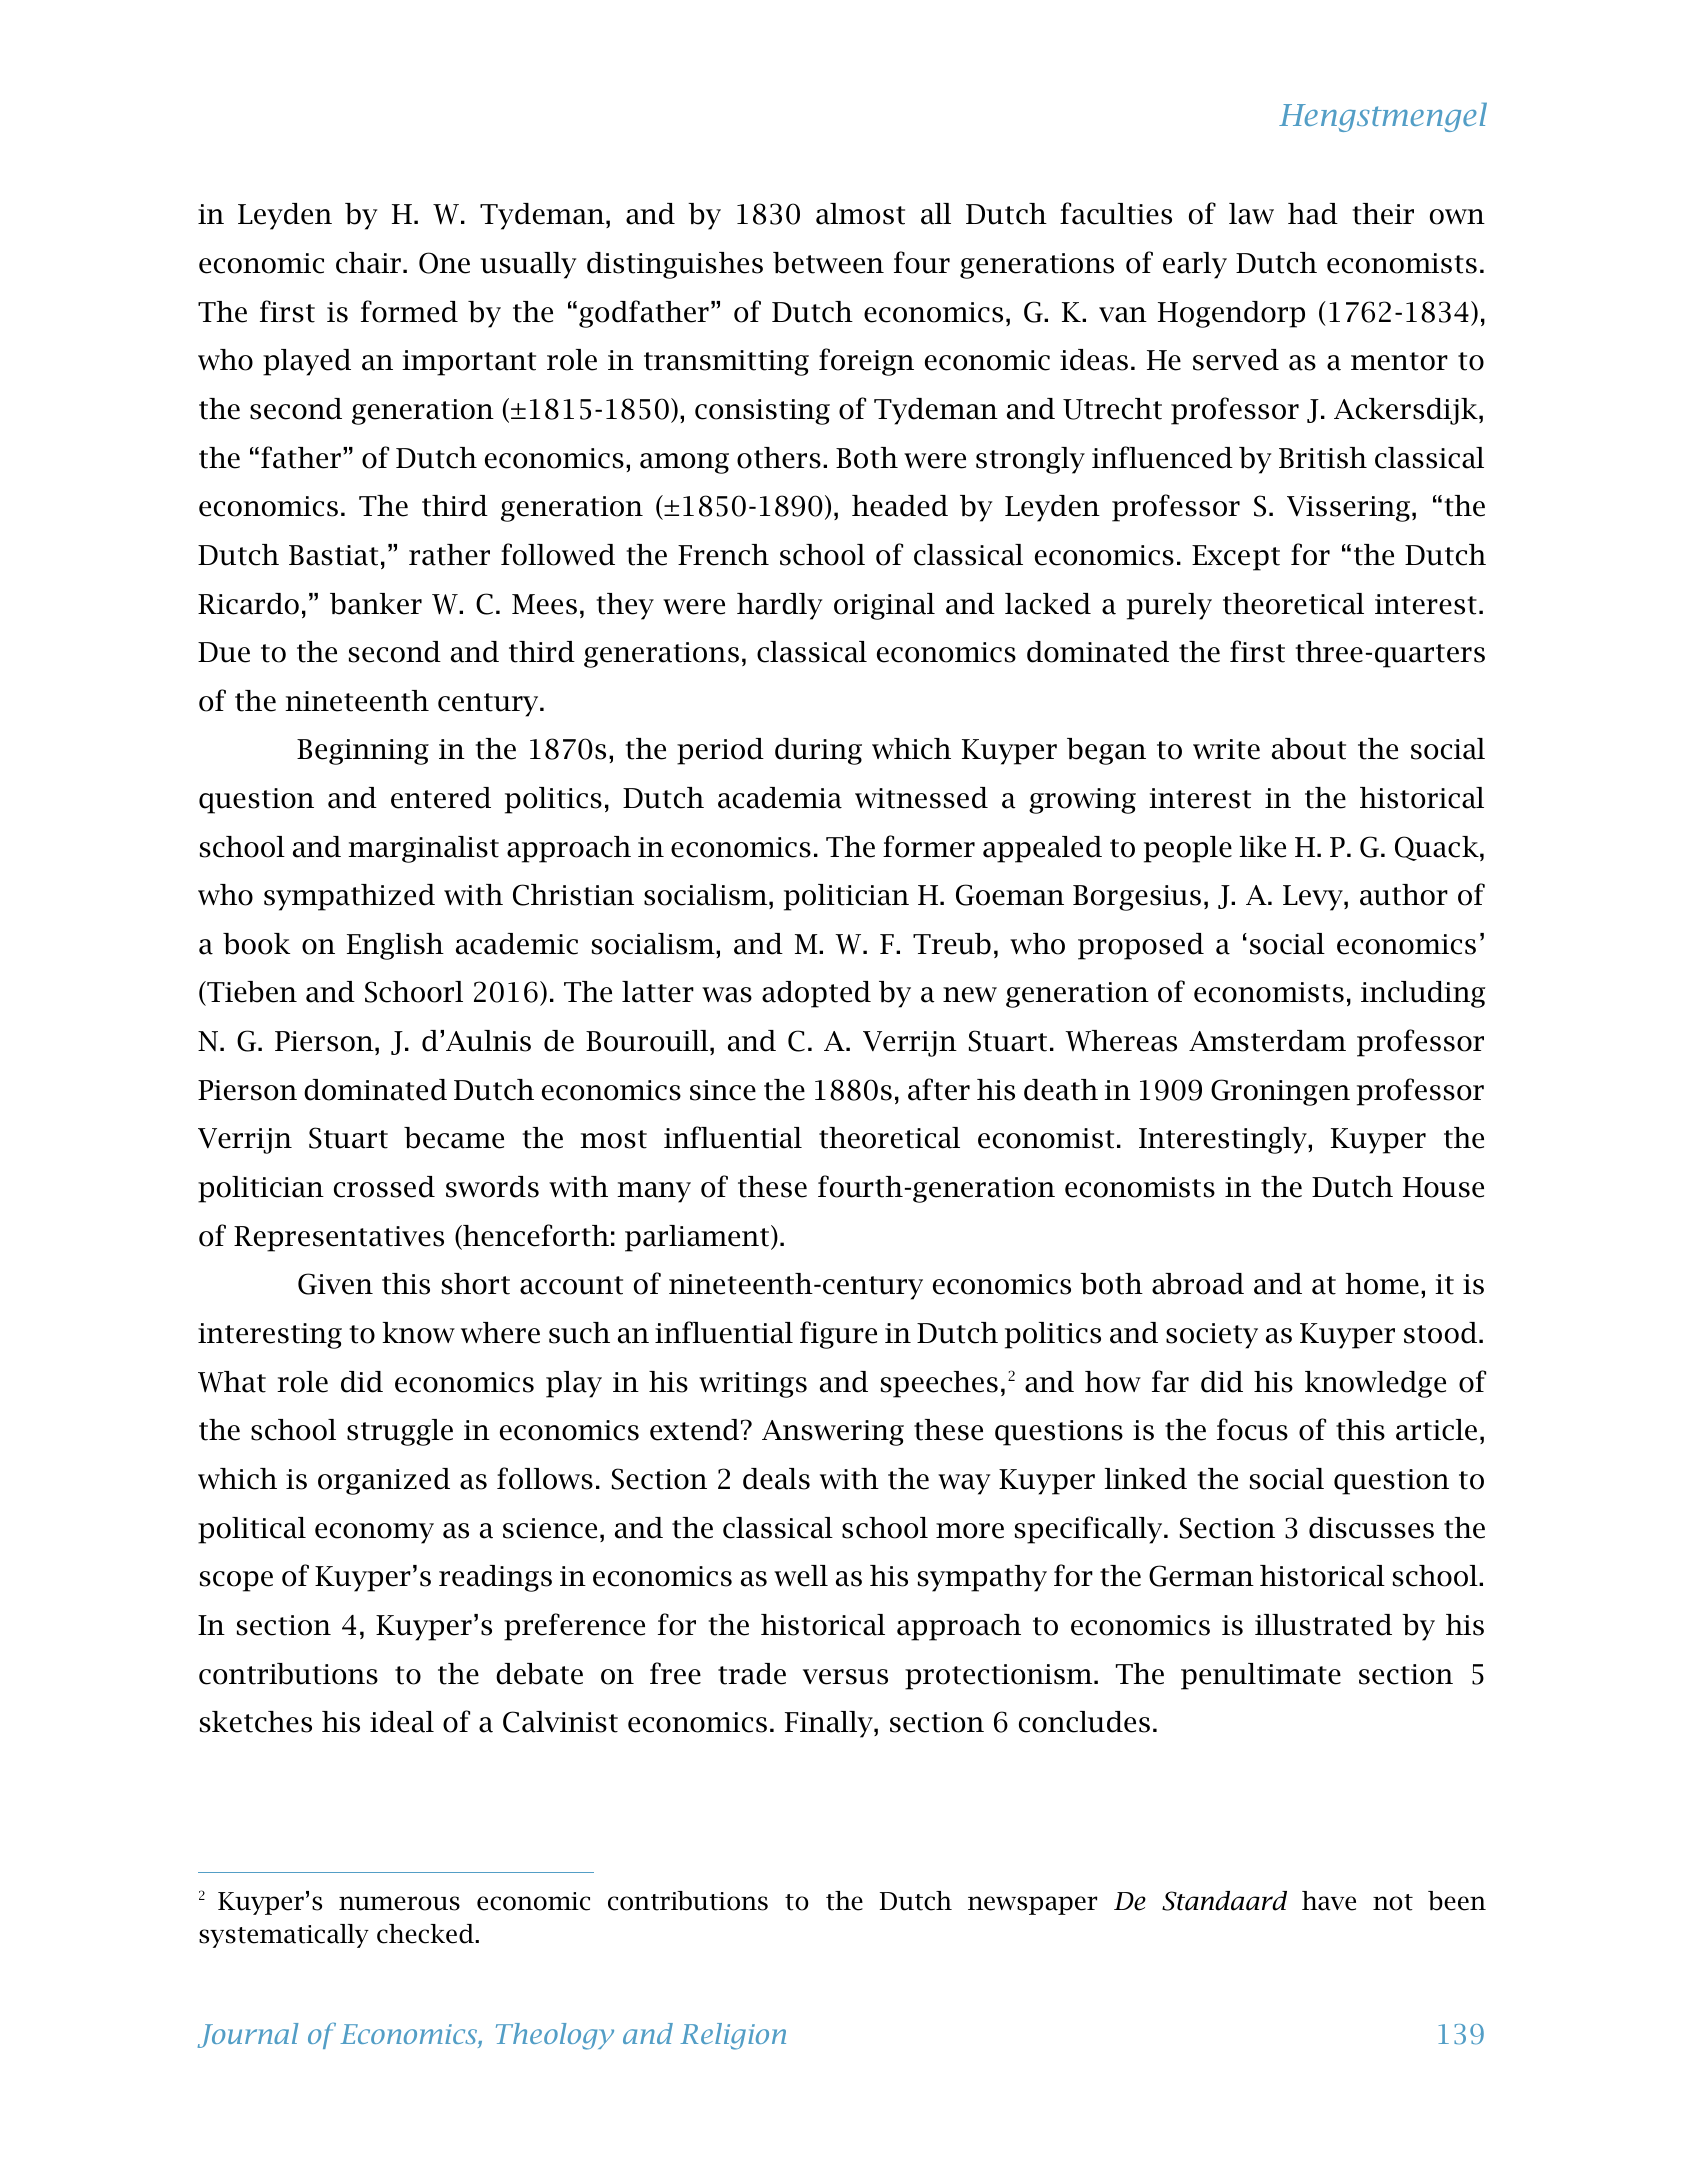 This screenshot has height=2180, width=1684. What do you see at coordinates (368, 263) in the screenshot?
I see `chair` at bounding box center [368, 263].
